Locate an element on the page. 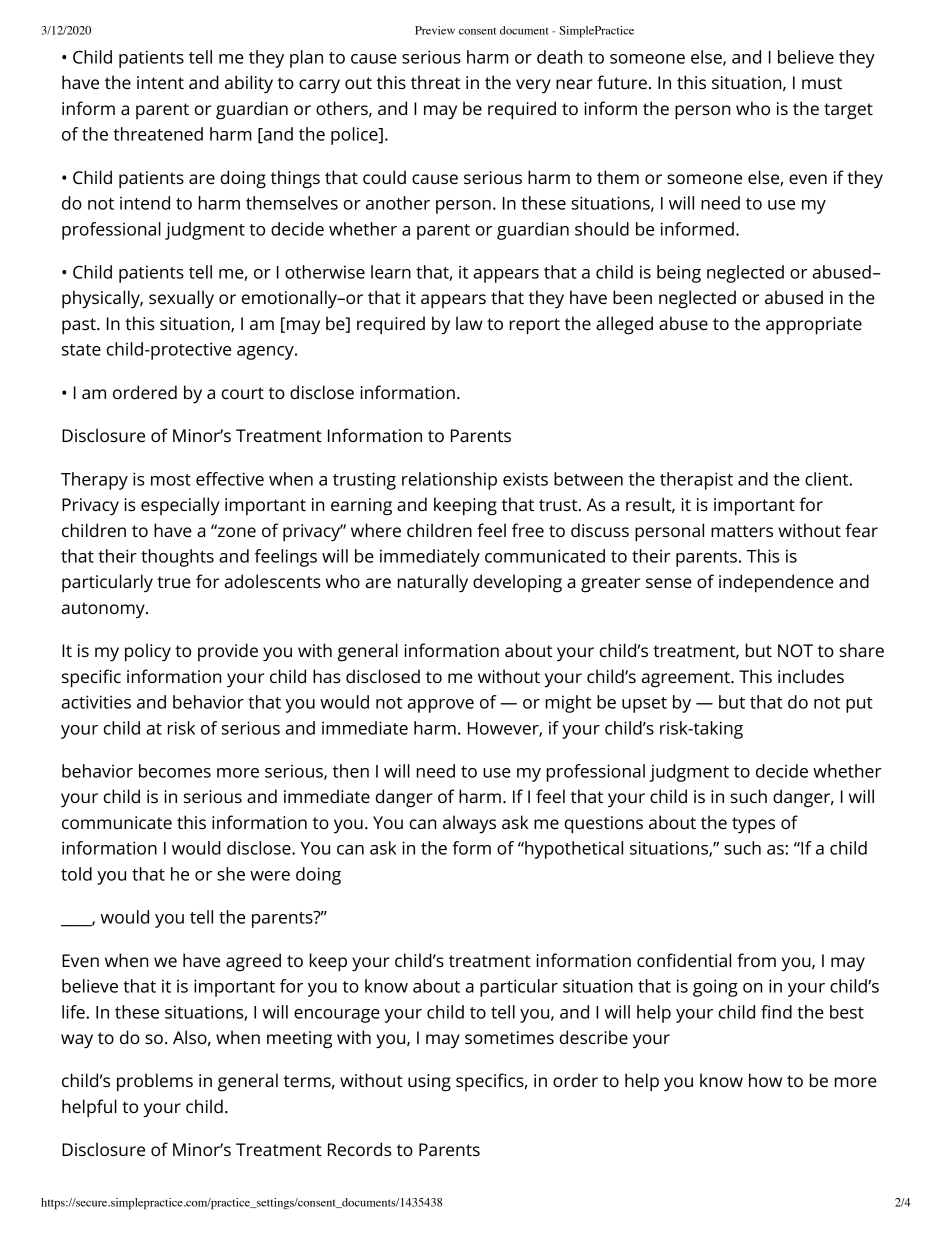 The width and height of the page is (952, 1233). problems is located at coordinates (155, 1082).
